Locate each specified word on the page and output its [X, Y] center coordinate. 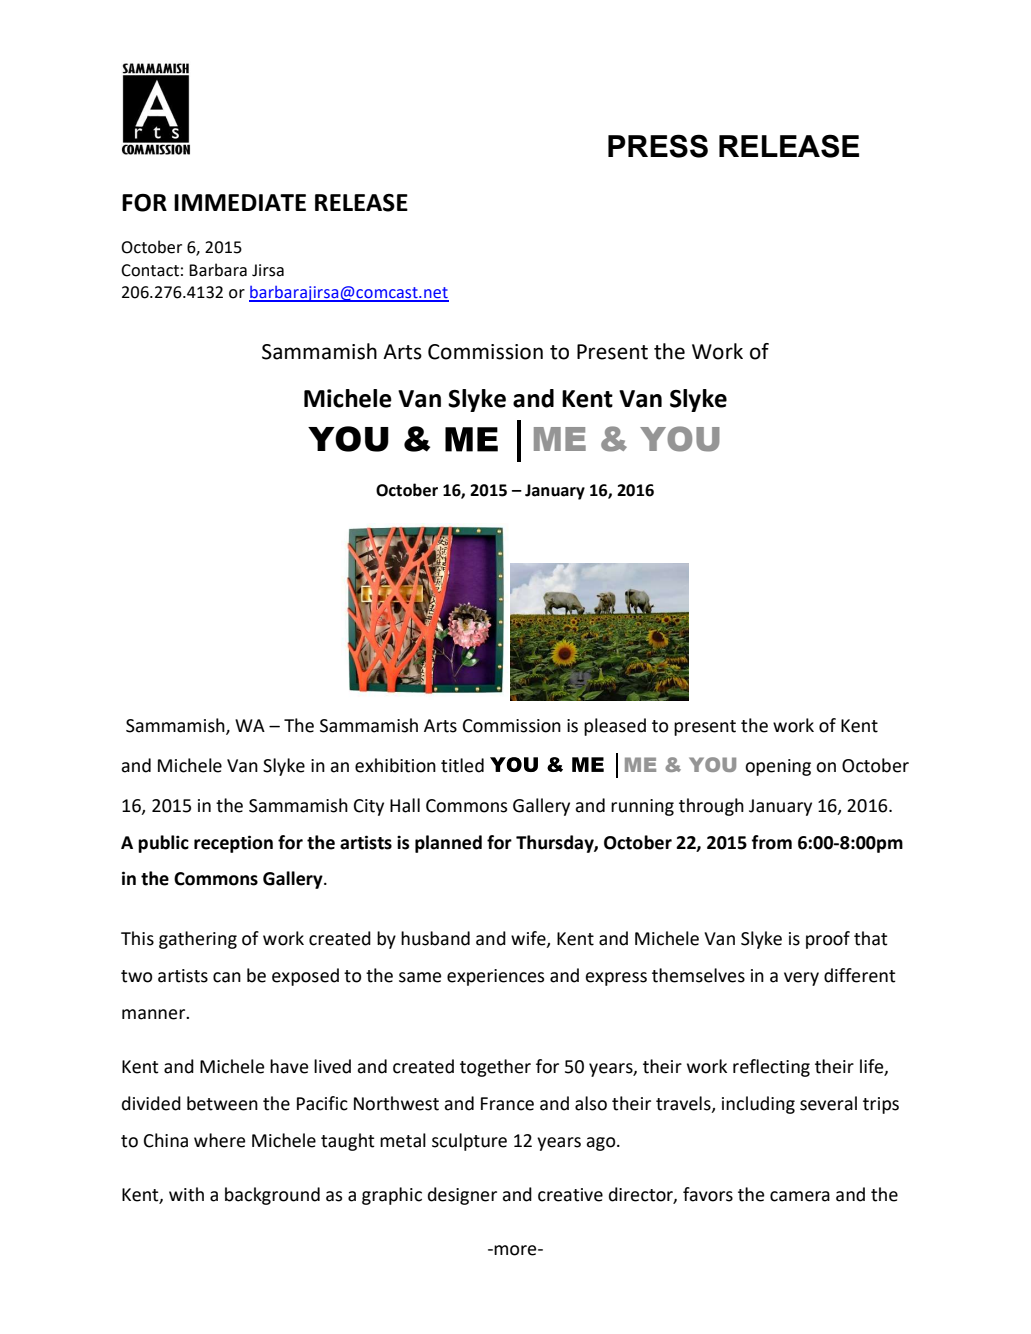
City [369, 807]
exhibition [395, 765]
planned [448, 844]
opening [778, 767]
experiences [495, 977]
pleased [615, 727]
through [711, 807]
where [219, 1140]
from [771, 842]
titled [462, 765]
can [227, 977]
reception [233, 844]
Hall [405, 805]
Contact [150, 270]
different [860, 975]
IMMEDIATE [240, 202]
